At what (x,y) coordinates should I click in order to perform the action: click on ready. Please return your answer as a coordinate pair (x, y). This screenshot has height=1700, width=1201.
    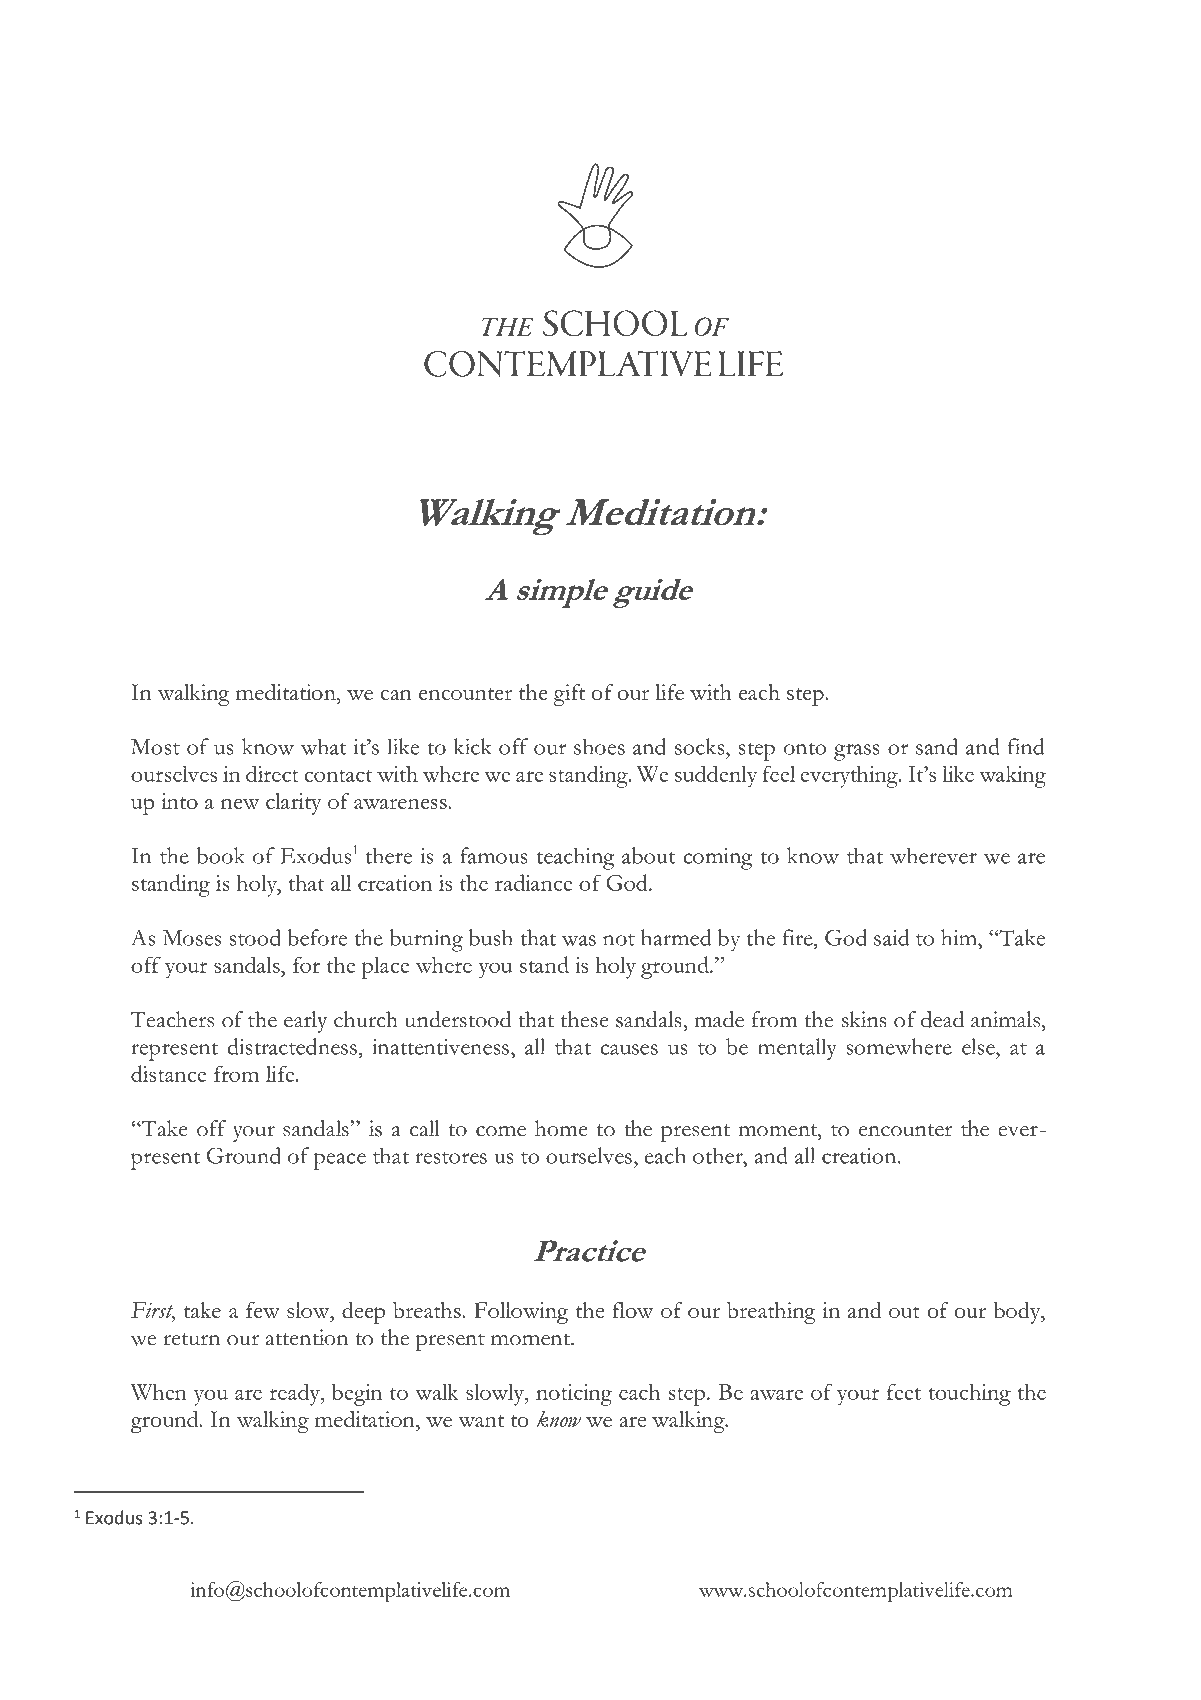
    Looking at the image, I should click on (296, 1394).
